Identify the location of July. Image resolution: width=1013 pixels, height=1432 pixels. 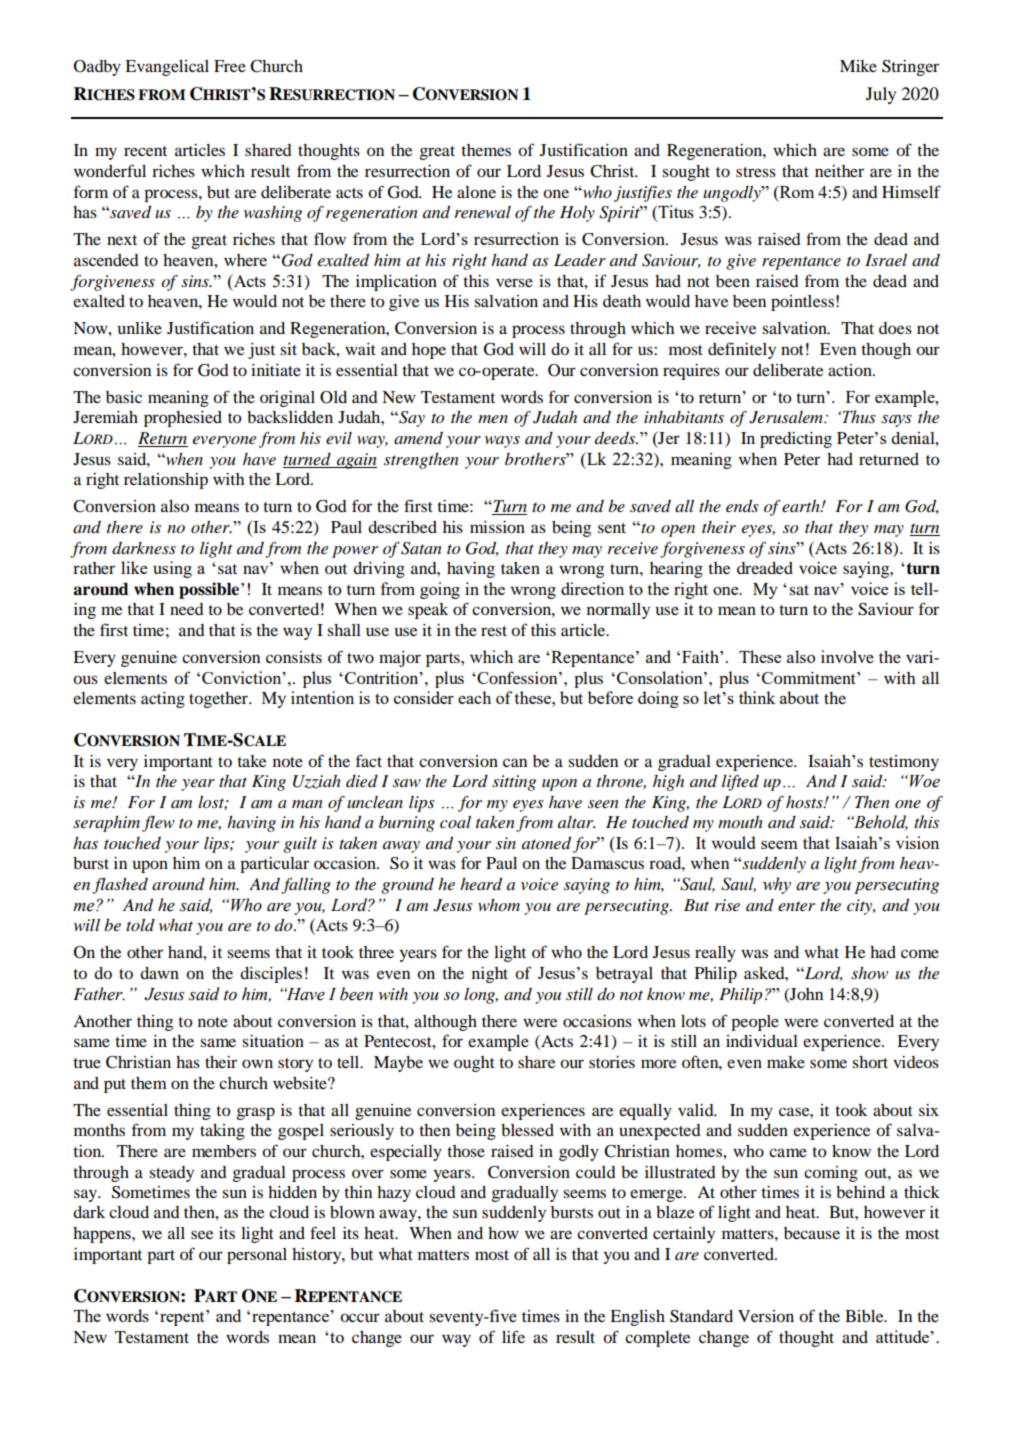
(881, 95).
